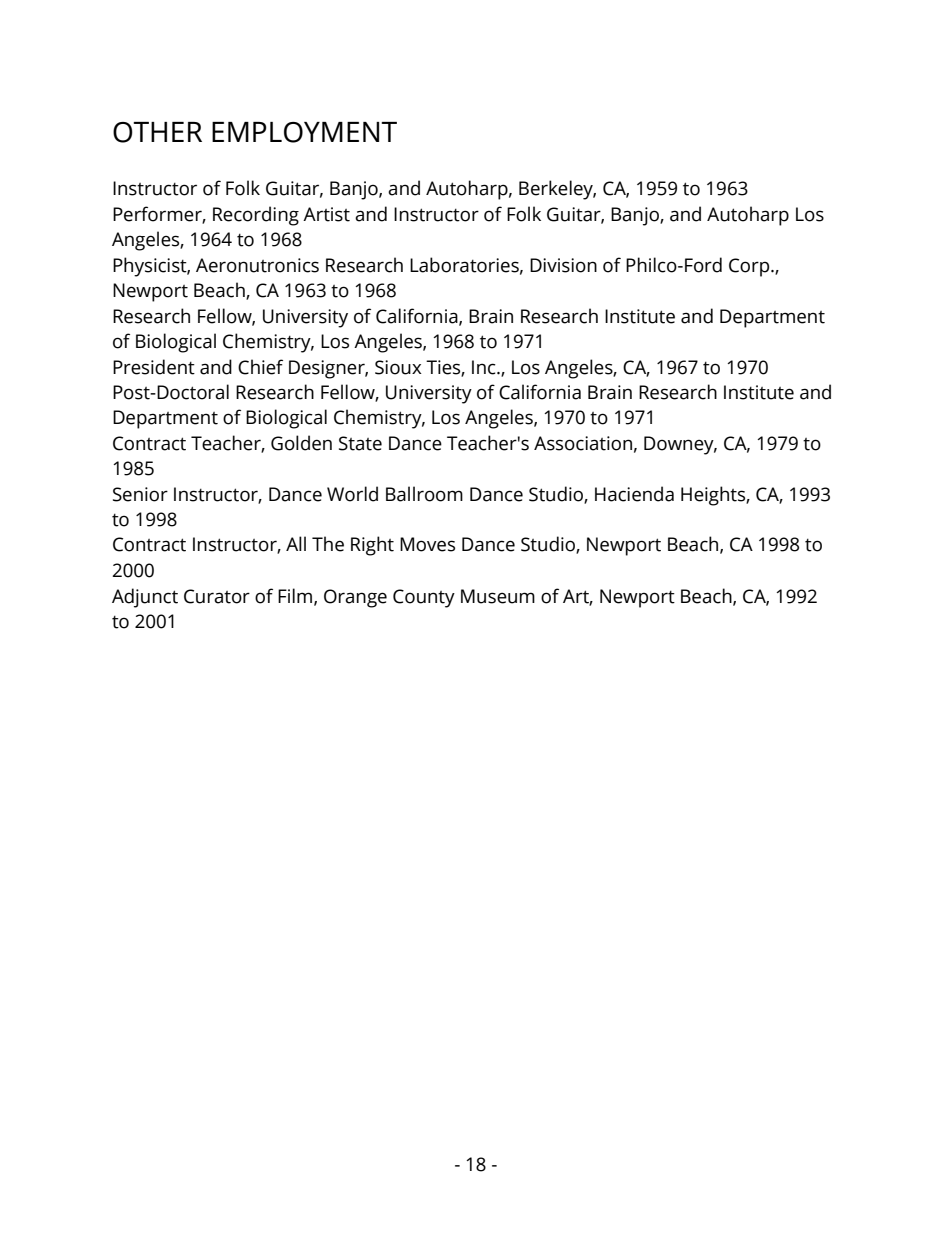 The image size is (952, 1233). I want to click on Sioux, so click(398, 367).
